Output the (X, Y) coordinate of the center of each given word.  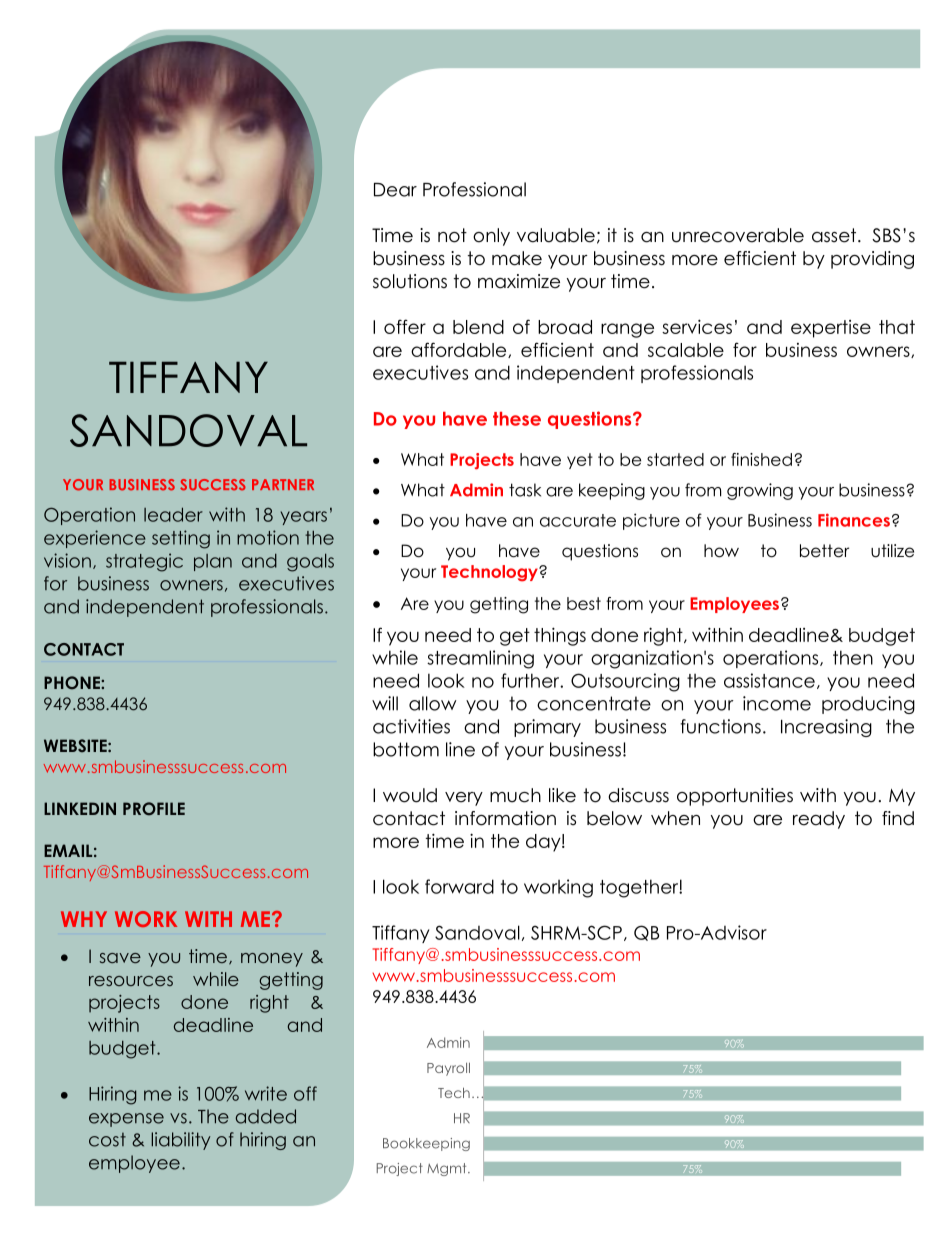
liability (181, 1141)
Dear (395, 190)
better (824, 551)
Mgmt (448, 1169)
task (525, 490)
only (491, 237)
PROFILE (154, 809)
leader (173, 514)
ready (819, 820)
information (505, 818)
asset (835, 235)
